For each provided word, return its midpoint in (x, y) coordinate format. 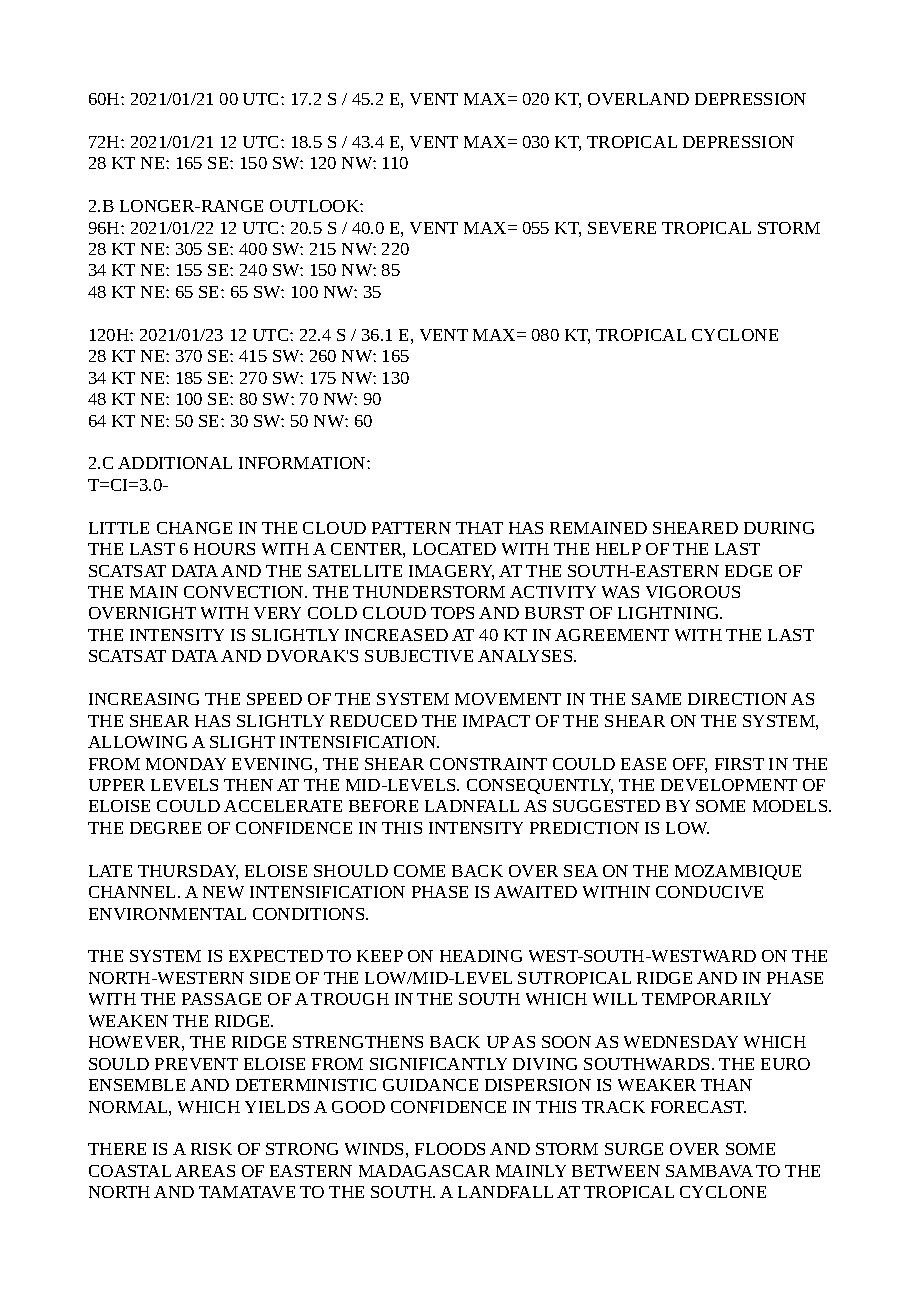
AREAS (205, 1171)
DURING (779, 528)
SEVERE (622, 228)
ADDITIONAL (175, 463)
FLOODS (450, 1149)
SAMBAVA (709, 1171)
